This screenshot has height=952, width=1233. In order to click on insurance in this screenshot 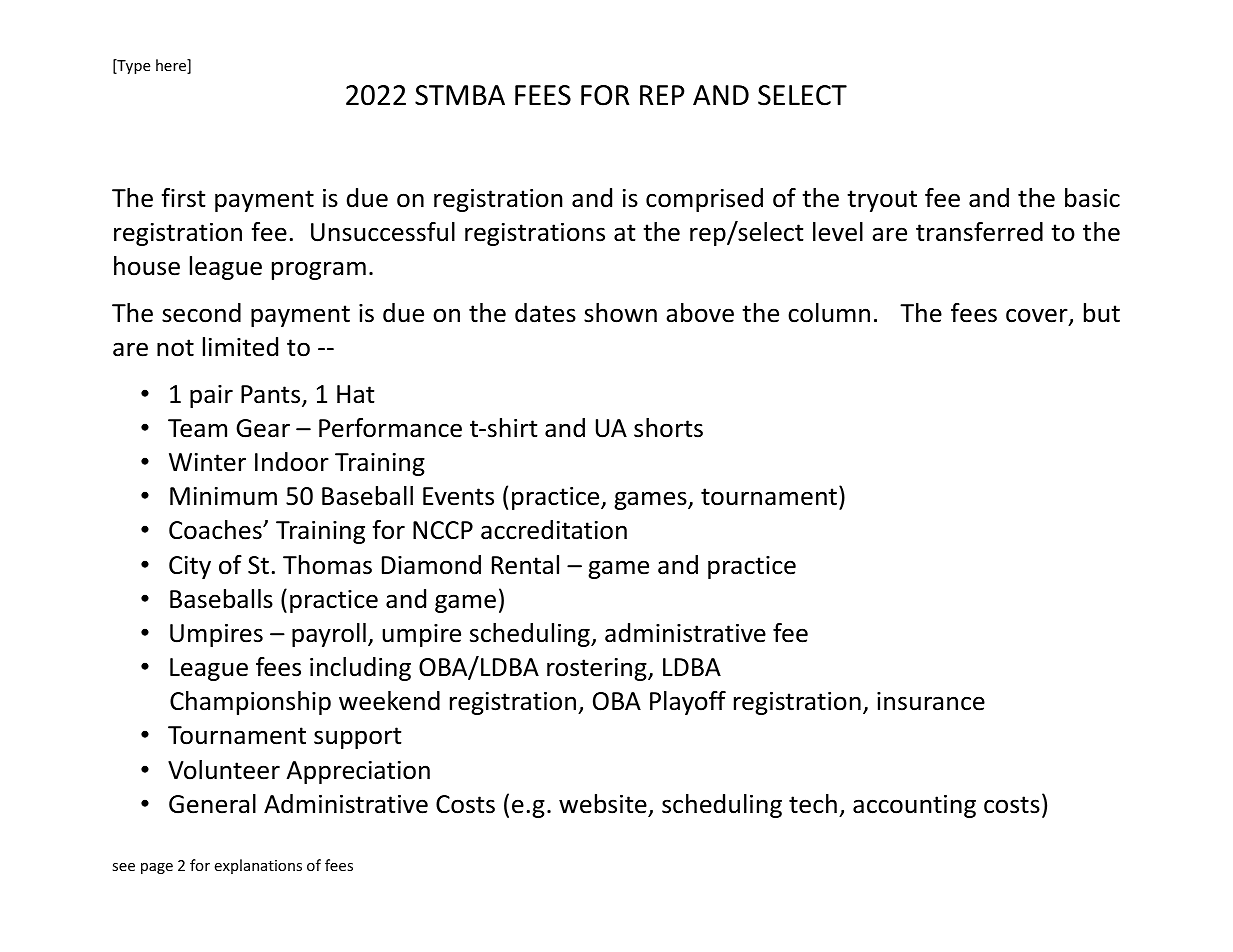, I will do `click(931, 701)`.
